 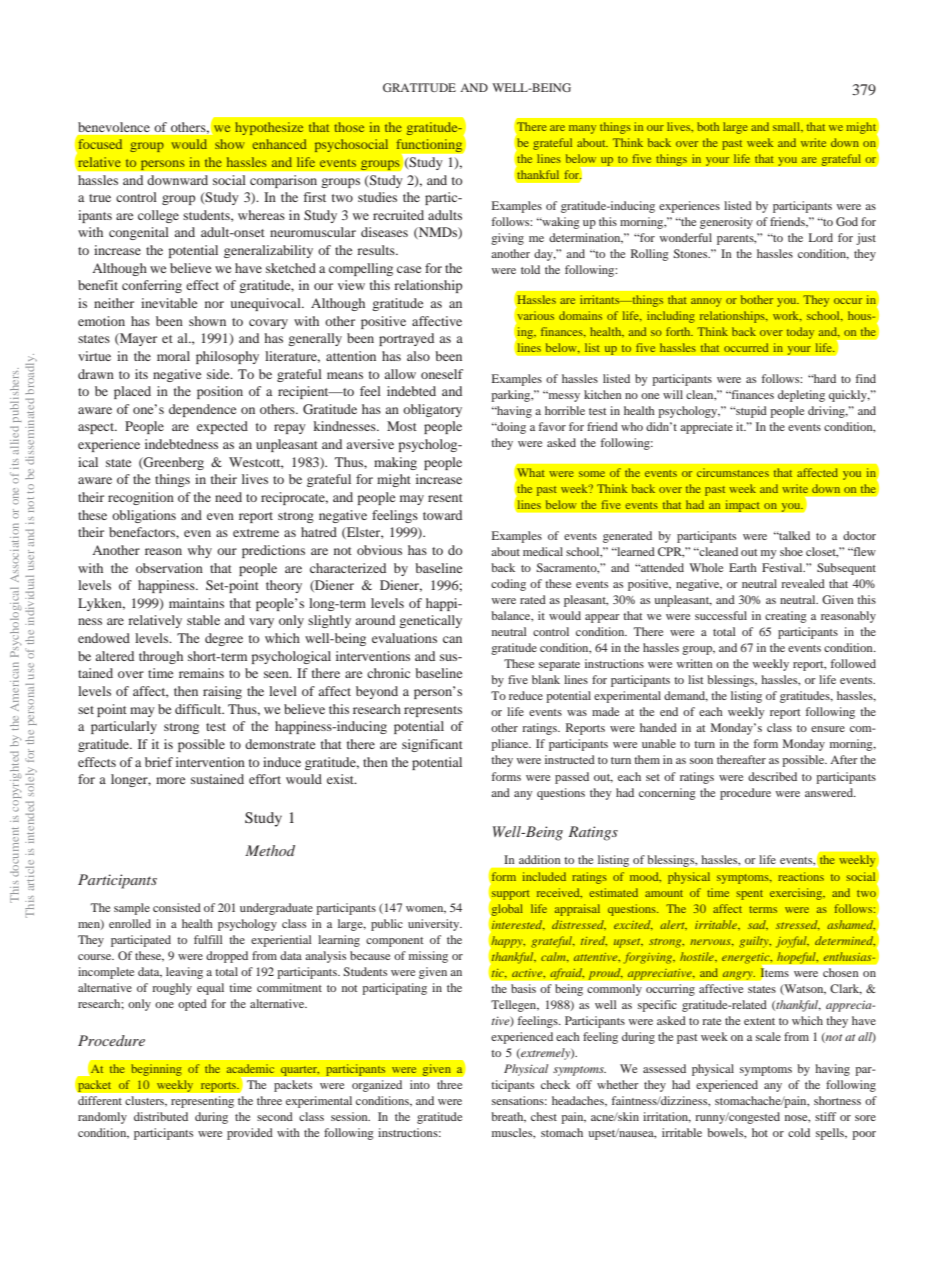 I want to click on stable, so click(x=203, y=620).
